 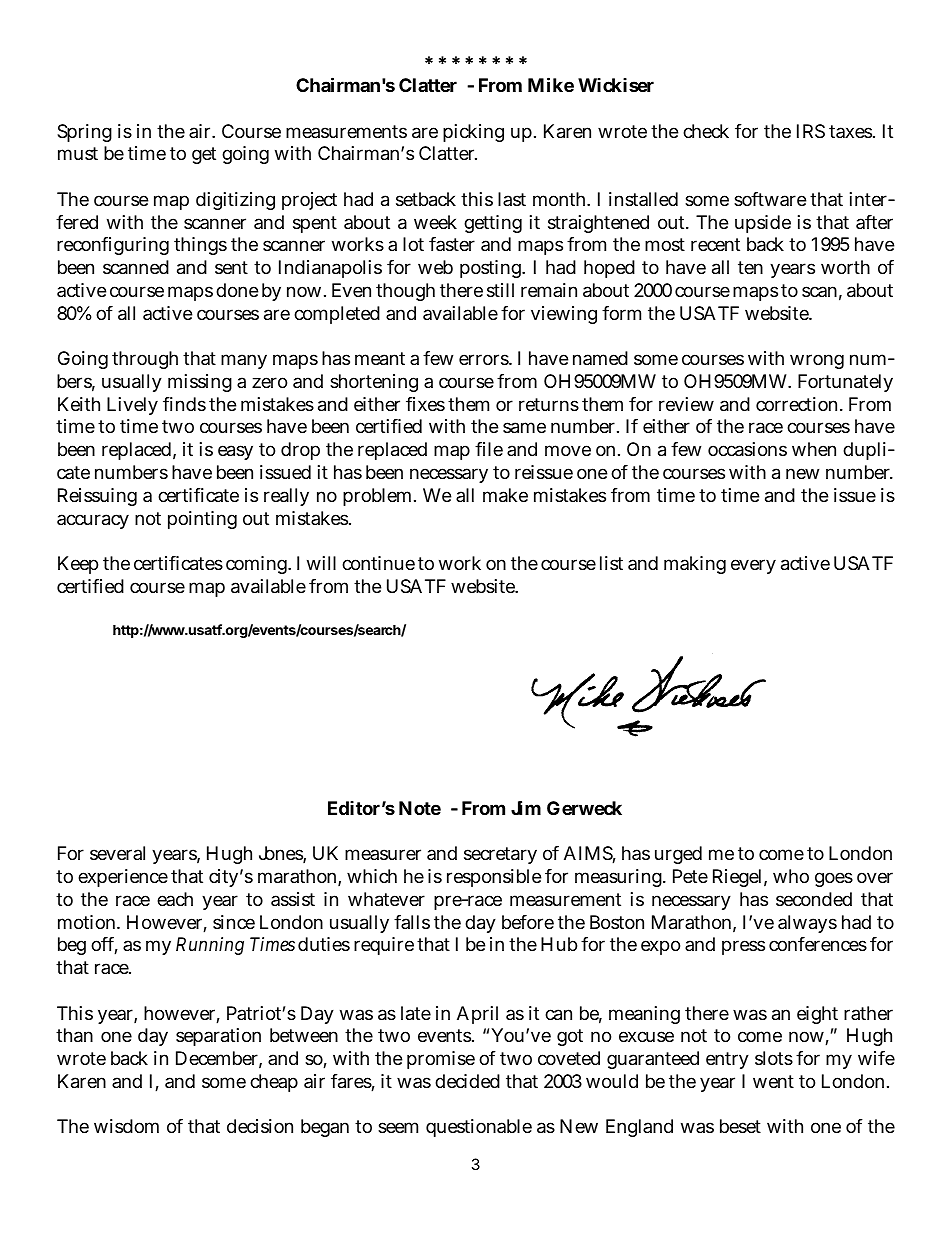 What do you see at coordinates (811, 131) in the screenshot?
I see `IRS` at bounding box center [811, 131].
